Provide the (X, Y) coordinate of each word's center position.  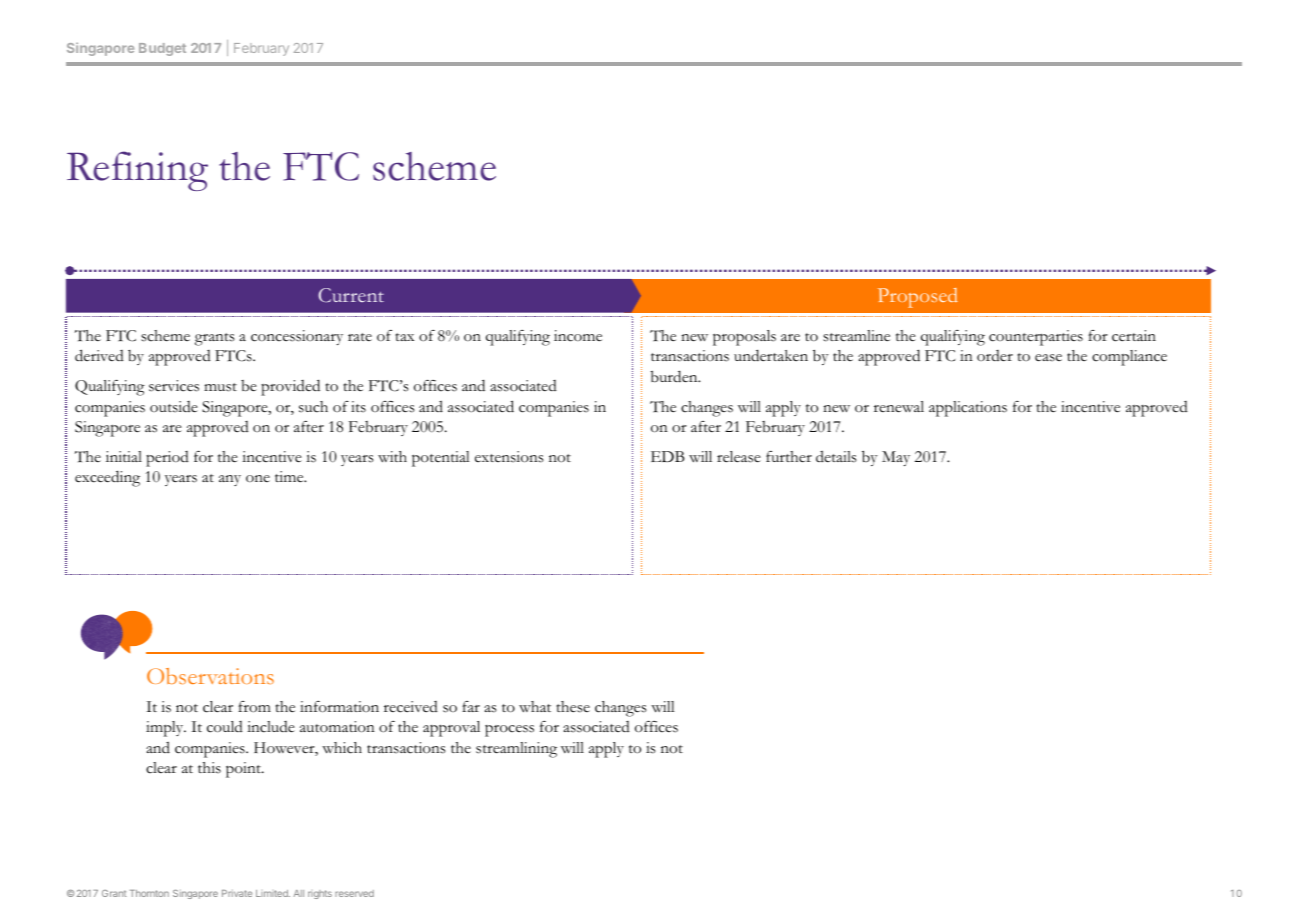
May (896, 458)
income (578, 336)
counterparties (1036, 338)
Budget (162, 49)
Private (237, 893)
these (573, 707)
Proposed (918, 298)
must (220, 387)
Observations (210, 676)
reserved (354, 893)
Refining (137, 171)
